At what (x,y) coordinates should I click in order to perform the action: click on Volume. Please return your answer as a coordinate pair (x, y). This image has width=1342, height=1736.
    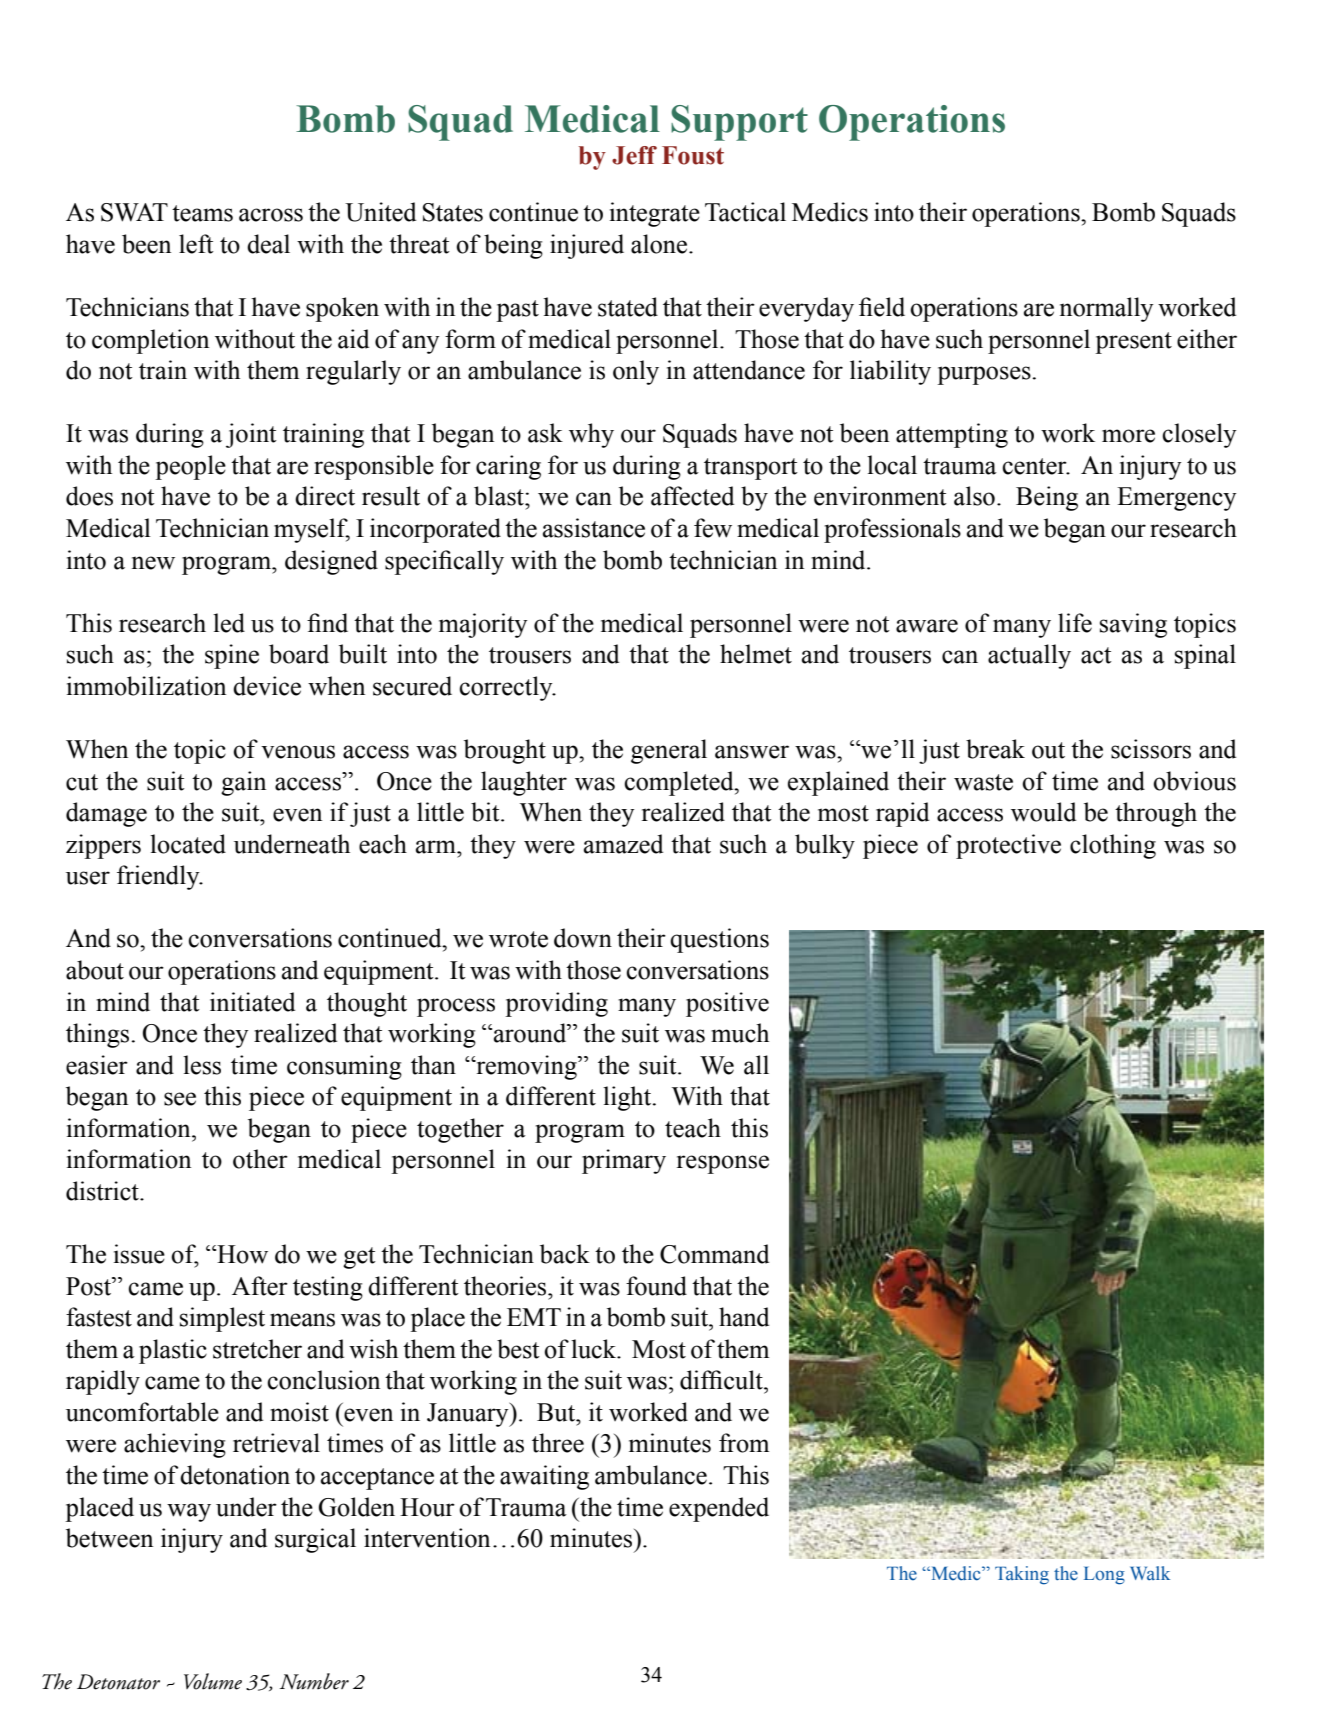
    Looking at the image, I should click on (213, 1681).
